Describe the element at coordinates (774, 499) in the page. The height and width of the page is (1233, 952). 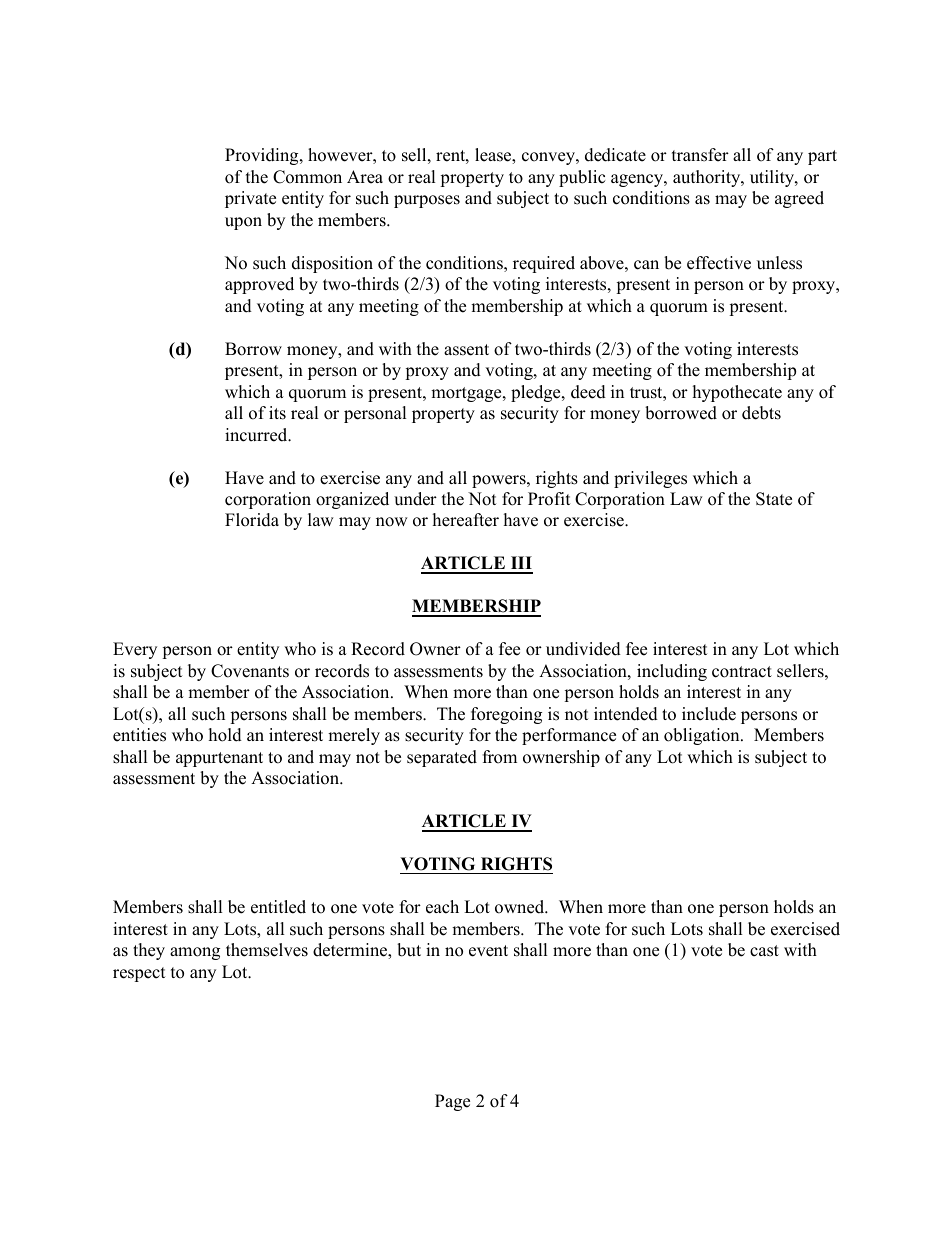
I see `State` at that location.
